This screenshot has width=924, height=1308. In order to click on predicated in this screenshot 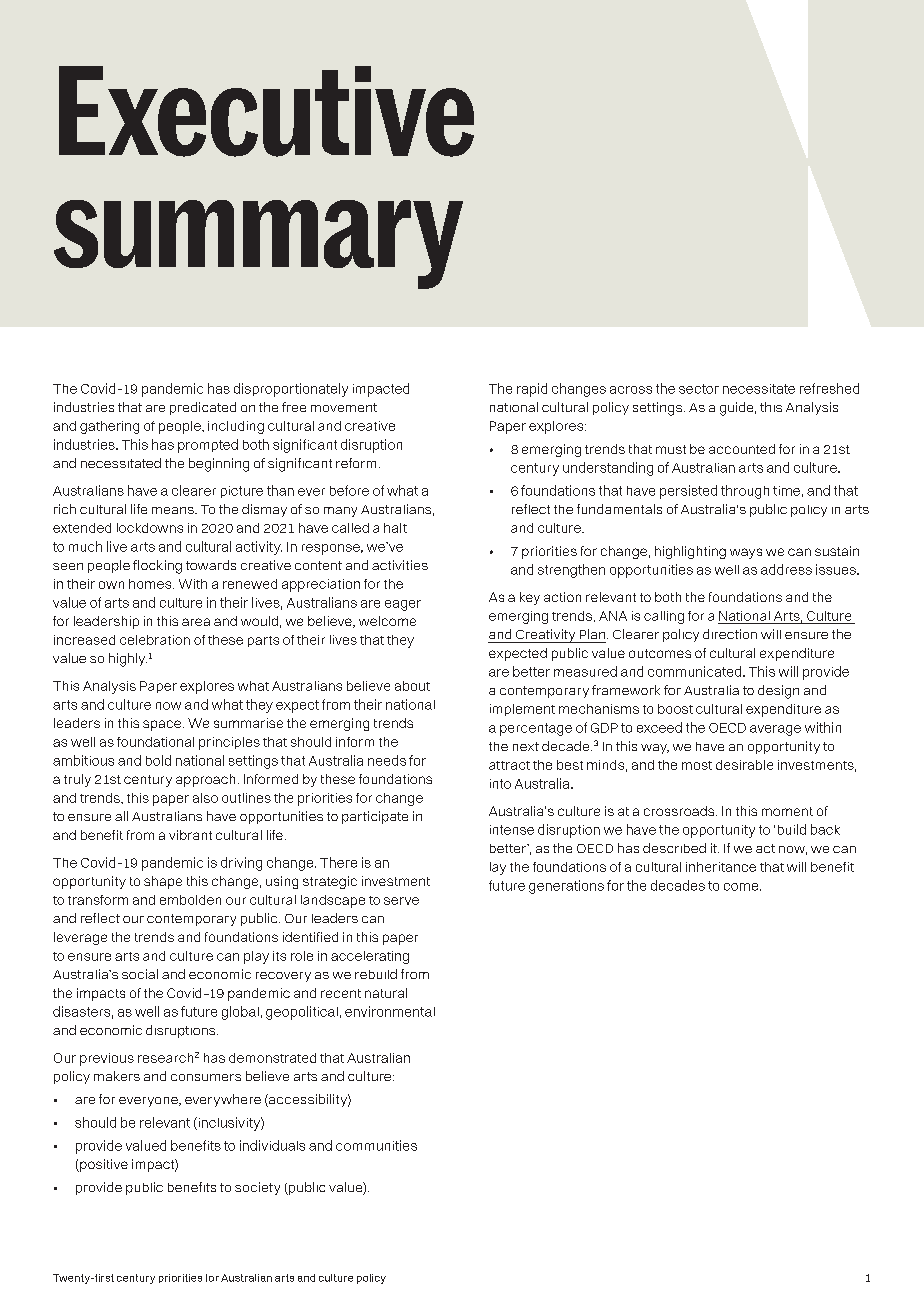, I will do `click(203, 408)`.
